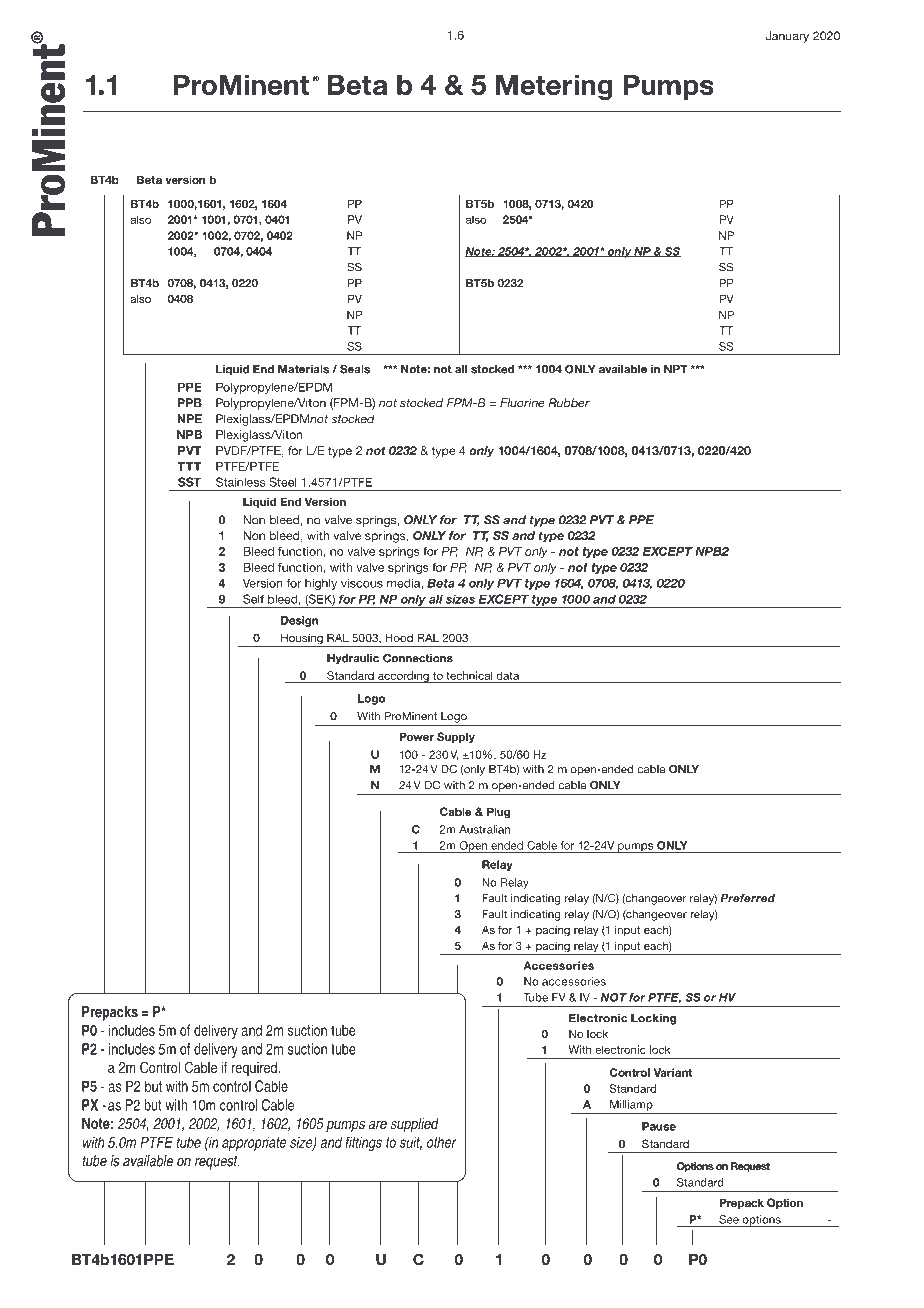 This image has width=924, height=1308. I want to click on other, so click(441, 1142).
